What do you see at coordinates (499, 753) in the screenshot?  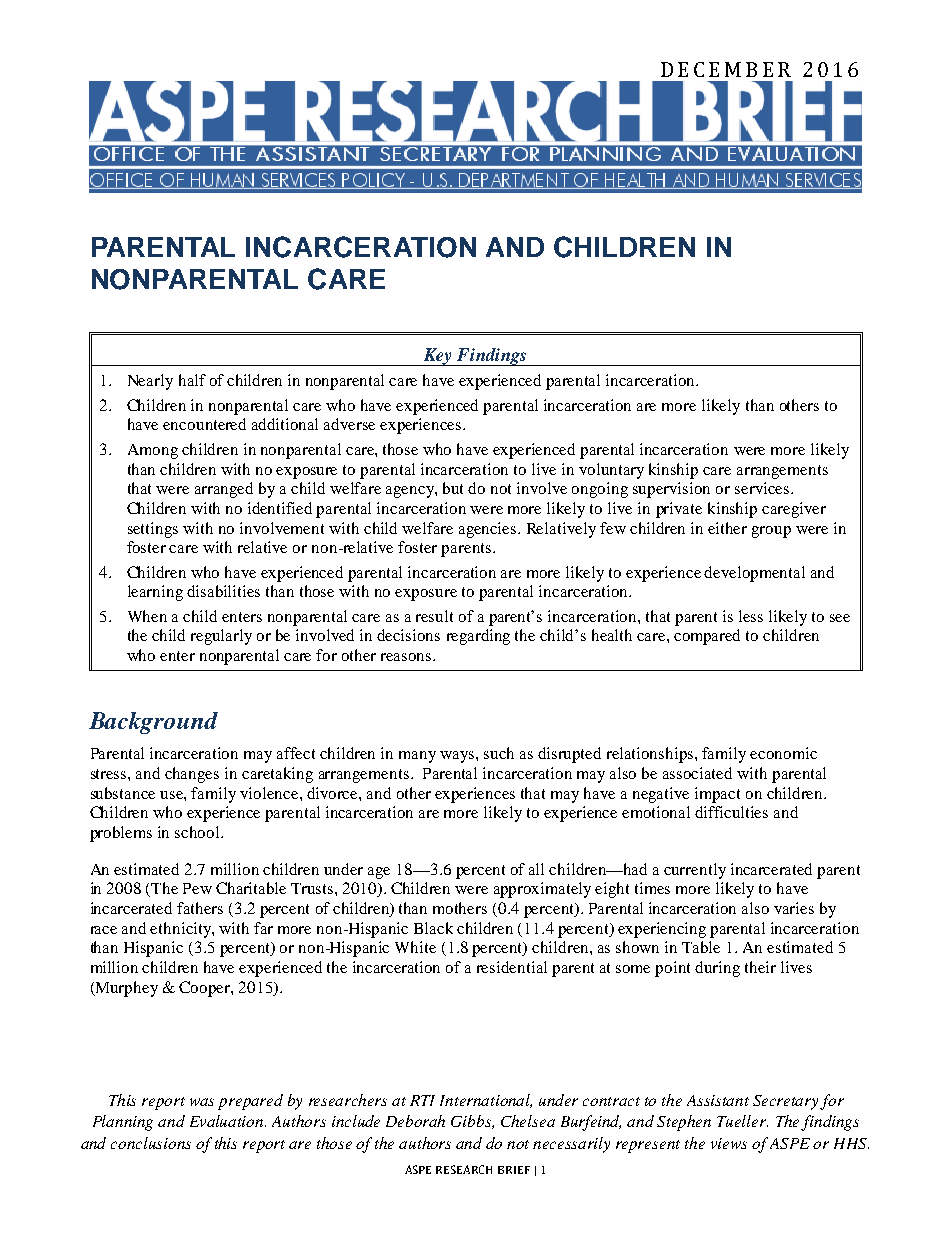 I see `such` at bounding box center [499, 753].
